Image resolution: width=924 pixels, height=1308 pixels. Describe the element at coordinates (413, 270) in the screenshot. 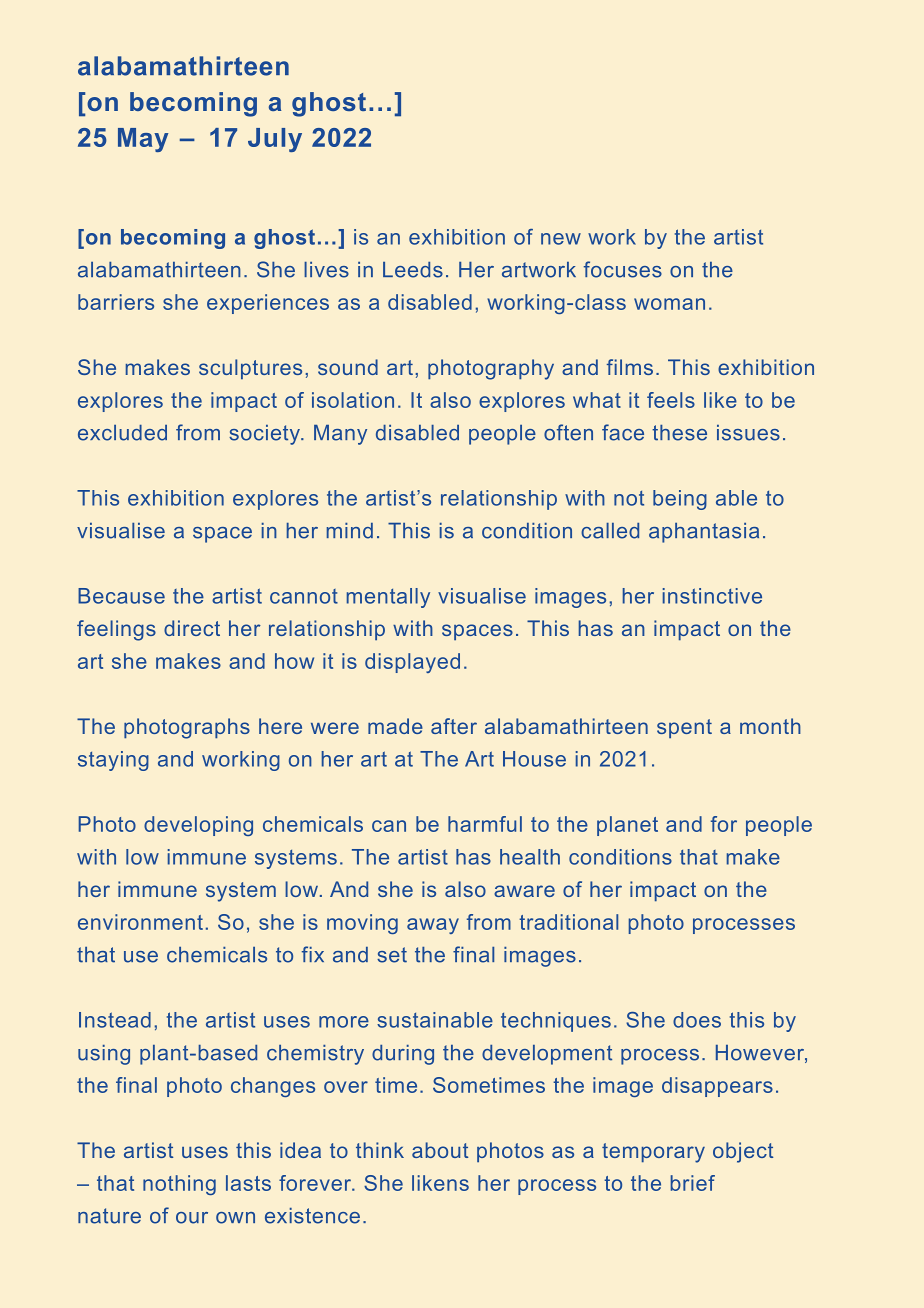

I see `Leeds` at that location.
